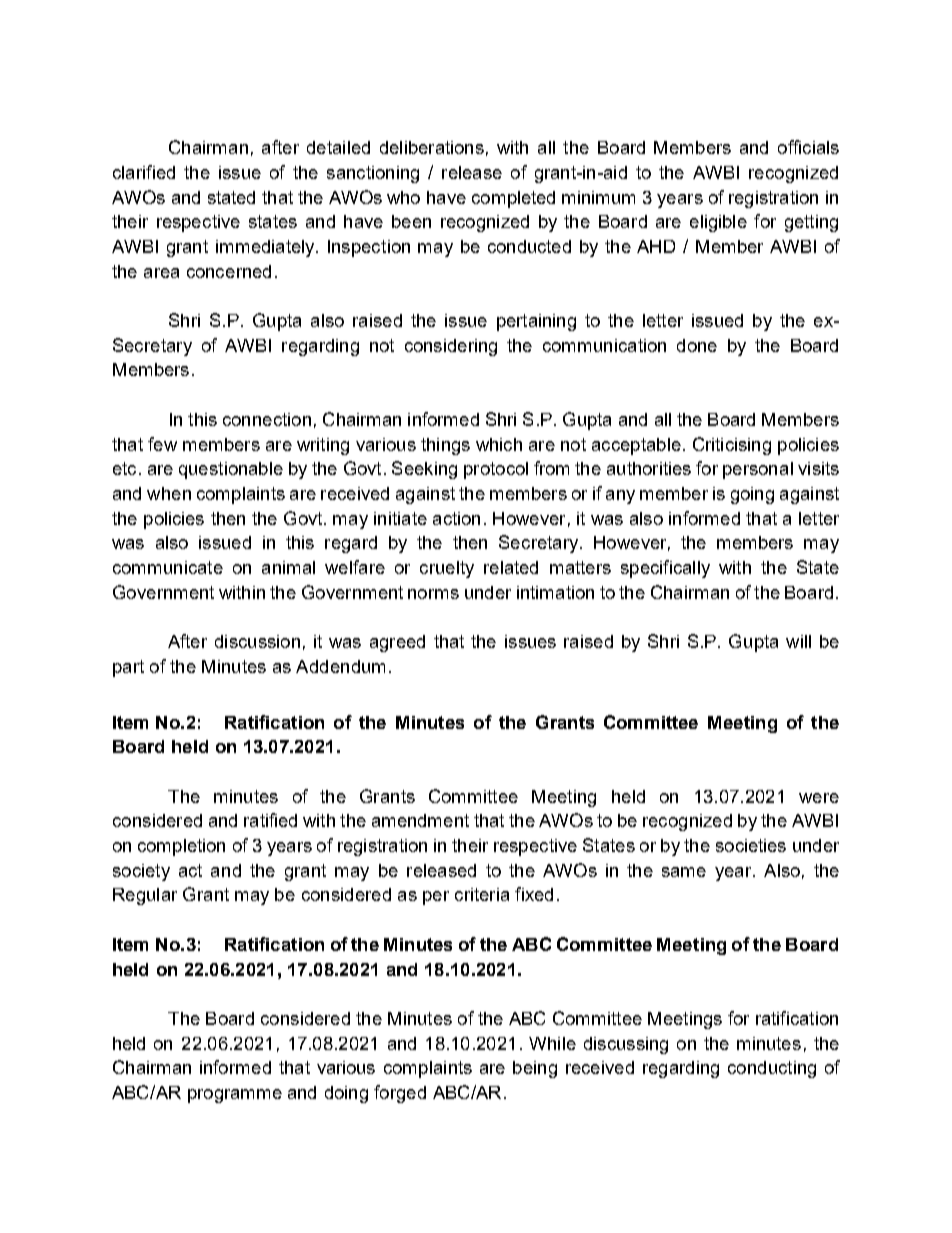 Image resolution: width=952 pixels, height=1233 pixels. What do you see at coordinates (145, 896) in the screenshot?
I see `Regular` at bounding box center [145, 896].
